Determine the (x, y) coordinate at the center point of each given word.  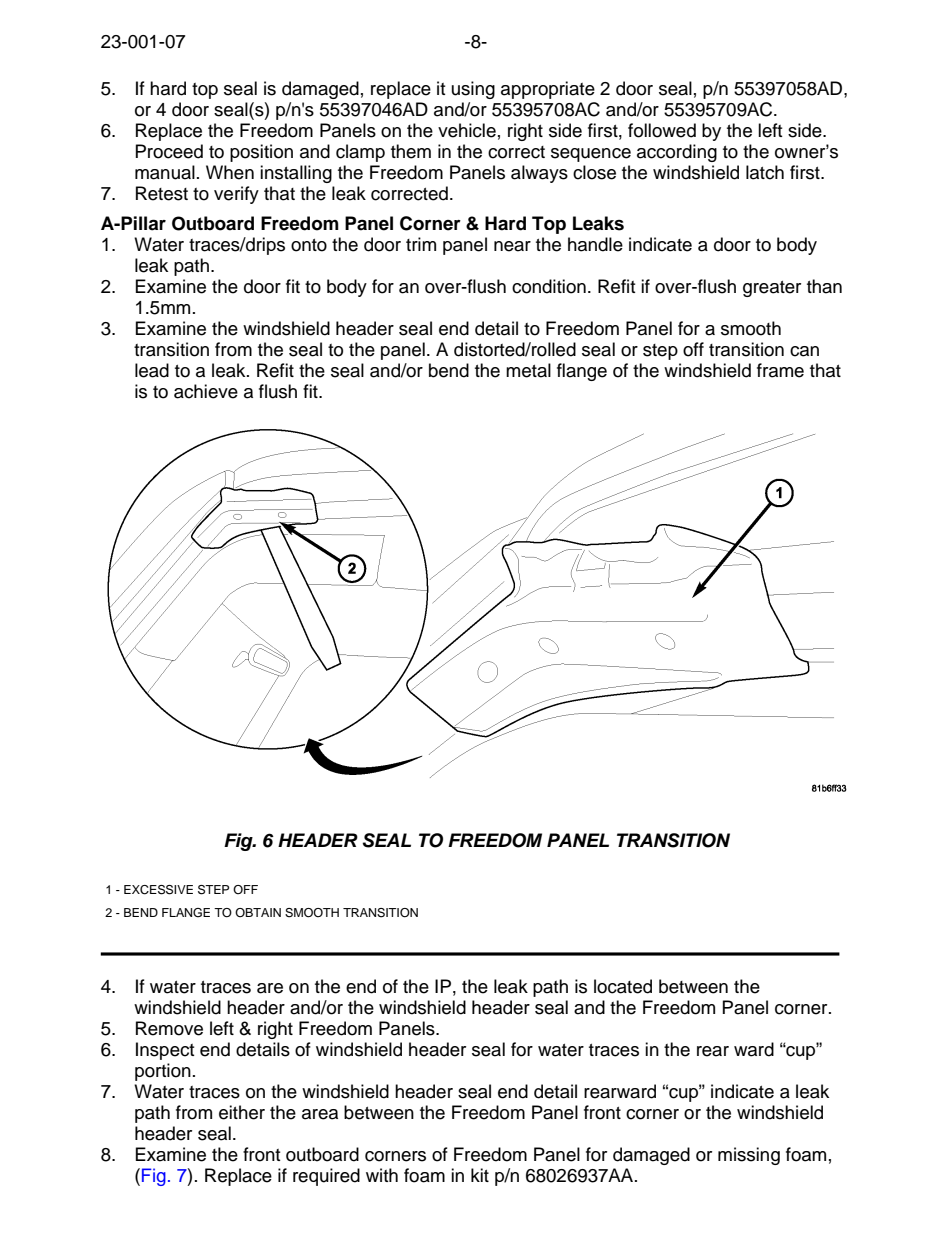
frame (780, 370)
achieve (206, 391)
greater (772, 289)
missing (749, 1156)
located (623, 986)
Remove (169, 1028)
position (261, 153)
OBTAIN (258, 912)
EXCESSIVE (158, 890)
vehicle (467, 130)
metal (528, 370)
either (242, 1112)
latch (765, 172)
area (320, 1114)
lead (152, 370)
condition (549, 286)
